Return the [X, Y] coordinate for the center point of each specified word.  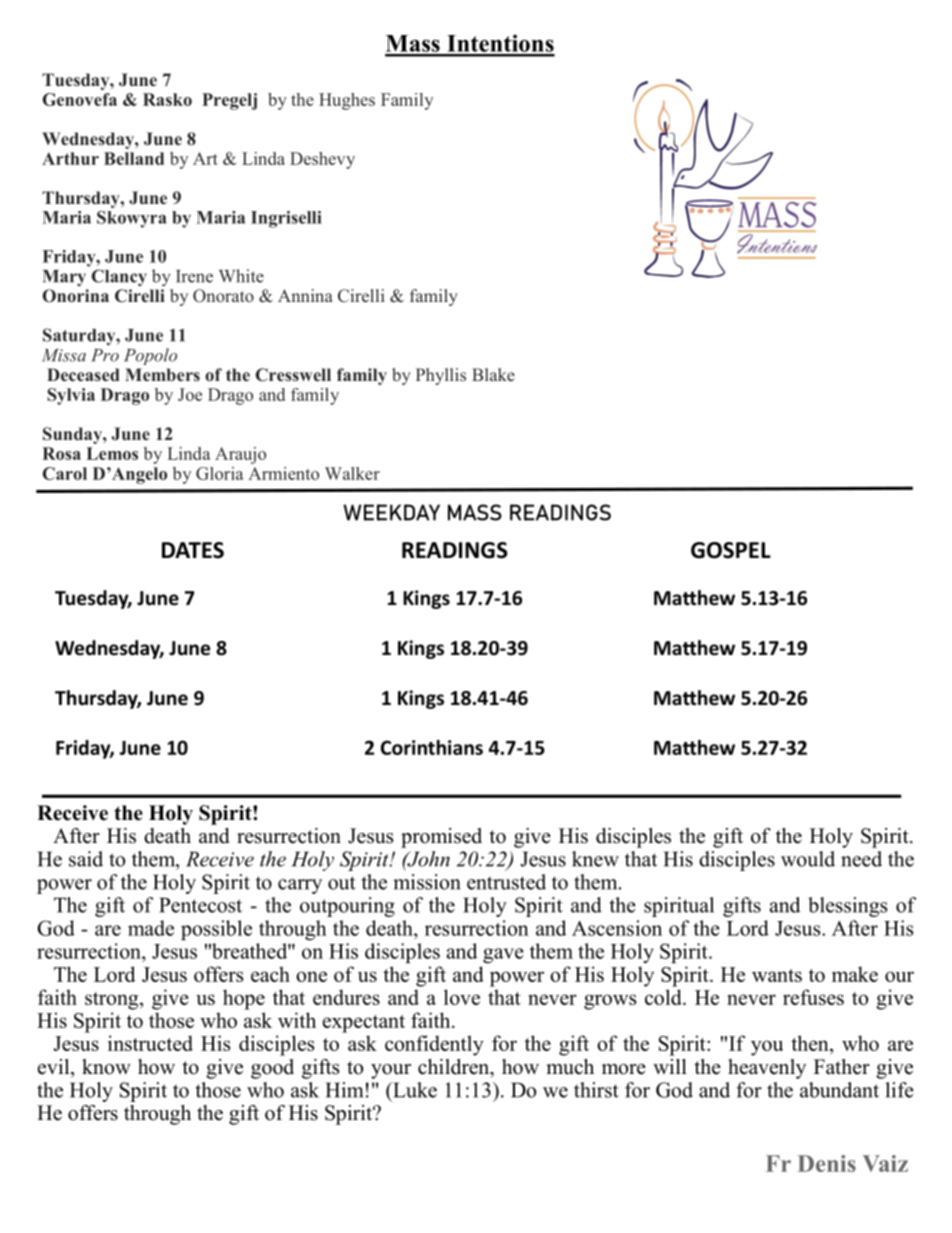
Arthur [70, 158]
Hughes [347, 101]
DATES [193, 550]
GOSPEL [731, 550]
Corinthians [432, 747]
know [106, 1067]
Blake [493, 374]
